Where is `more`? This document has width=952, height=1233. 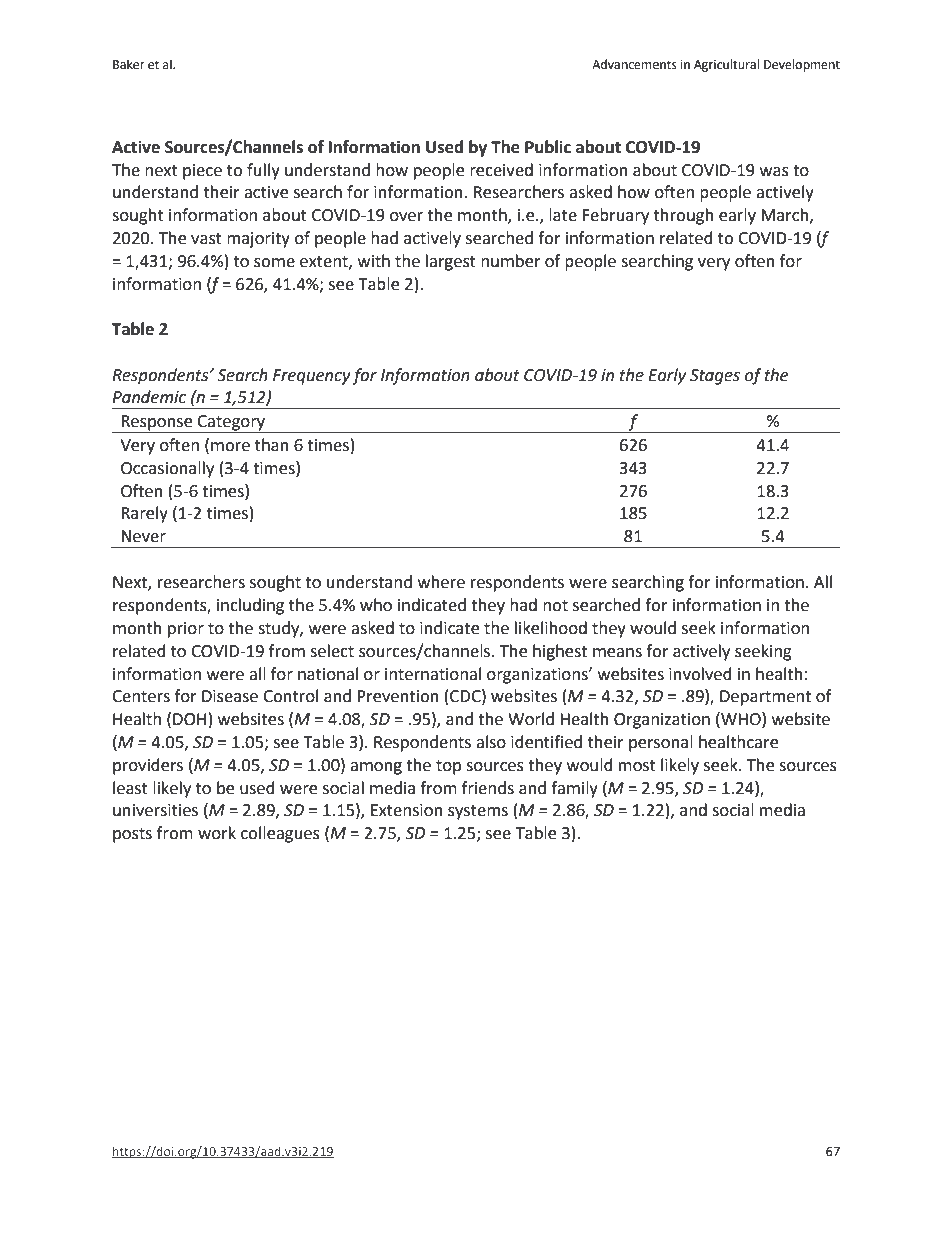
more is located at coordinates (230, 447).
